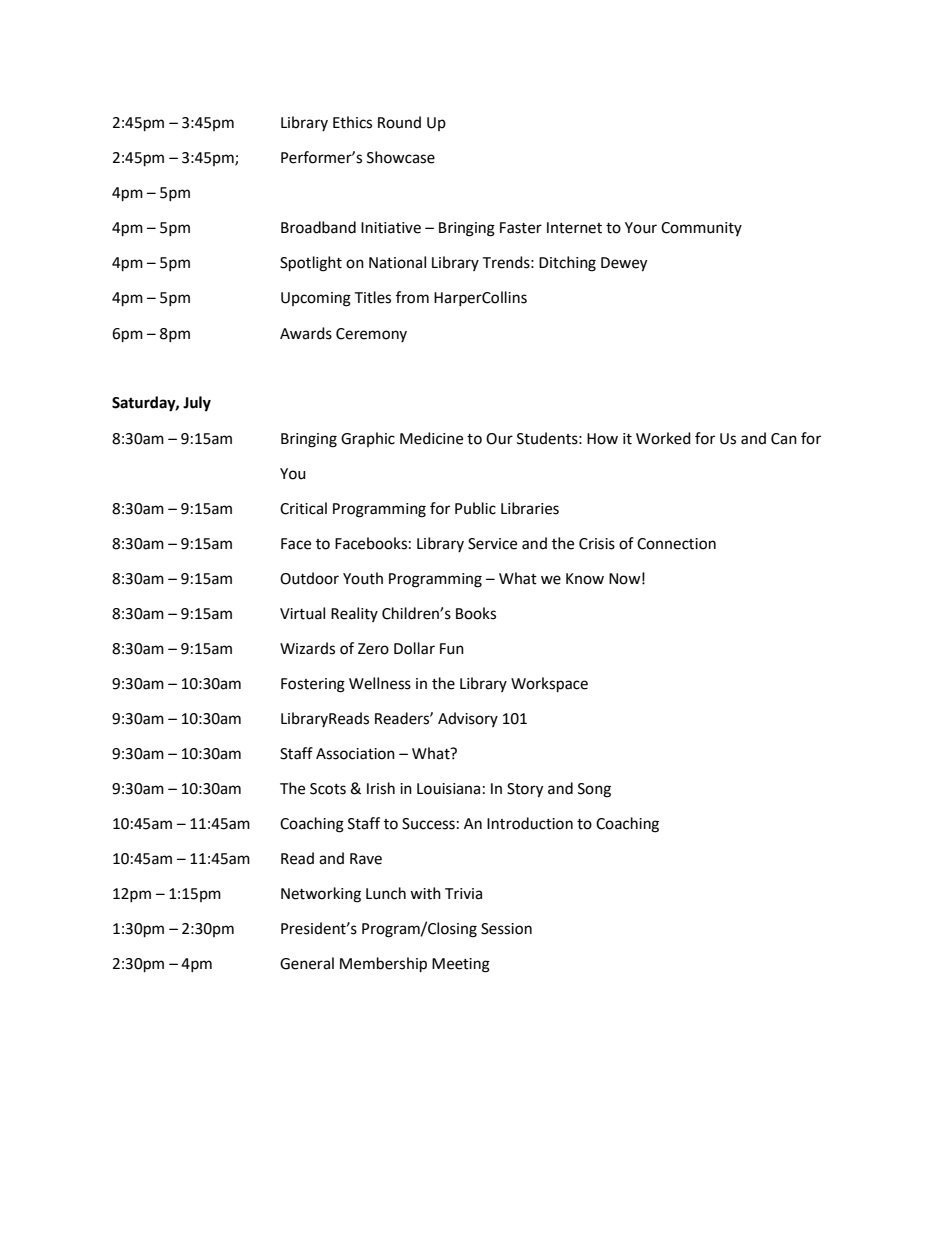 The height and width of the page is (1233, 952). I want to click on Session, so click(506, 929).
